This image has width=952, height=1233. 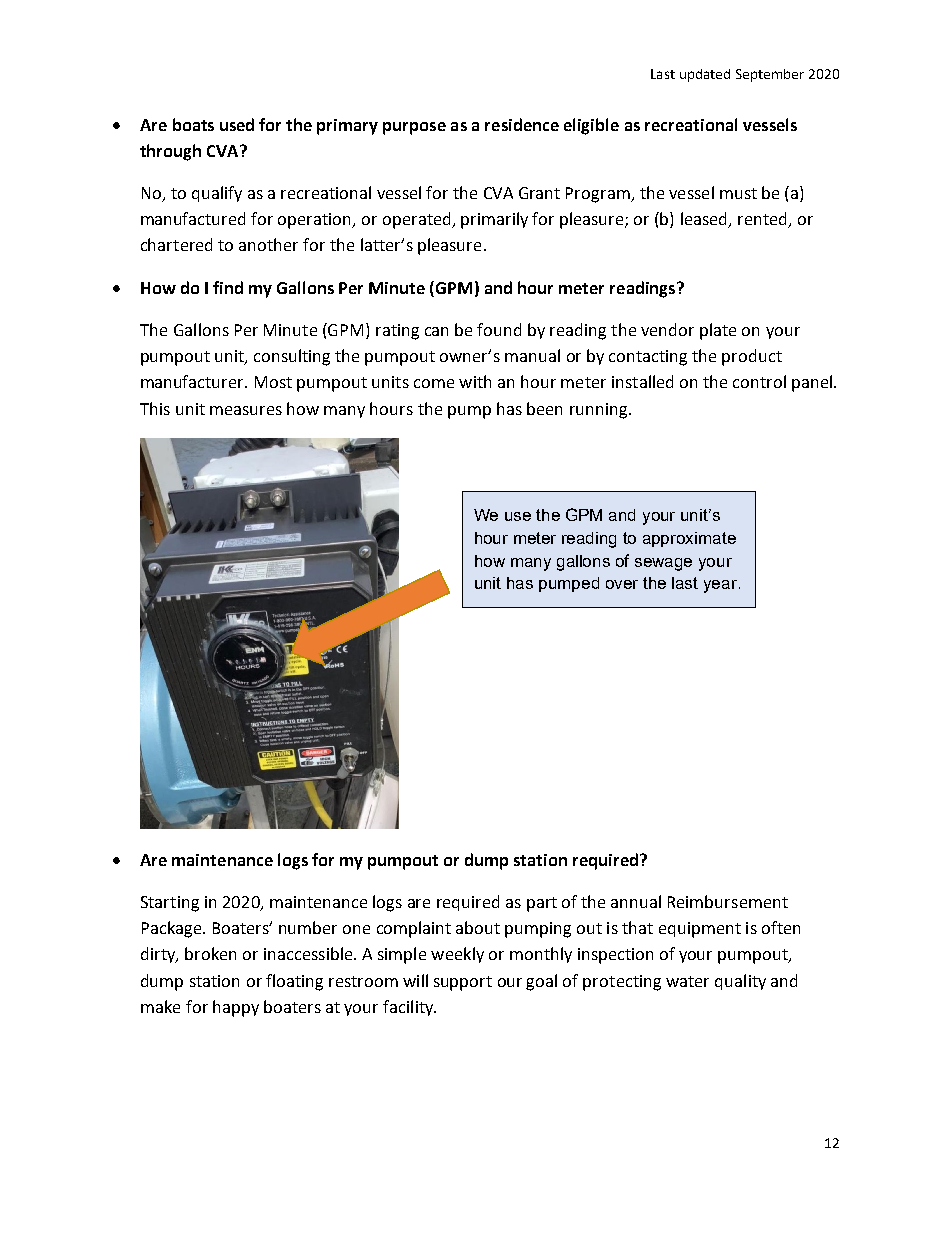 What do you see at coordinates (246, 410) in the image?
I see `measures` at bounding box center [246, 410].
